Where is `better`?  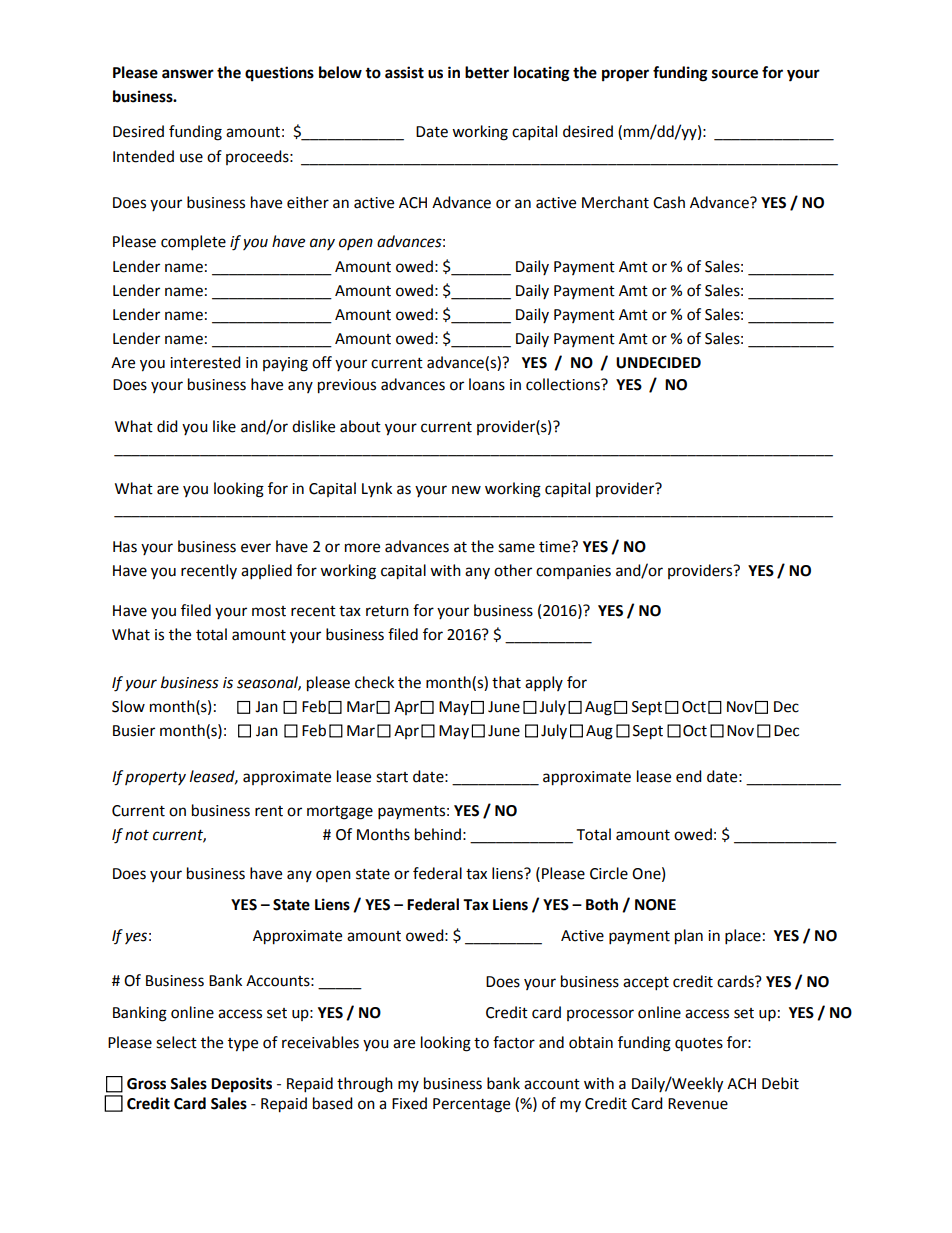
better is located at coordinates (487, 72).
